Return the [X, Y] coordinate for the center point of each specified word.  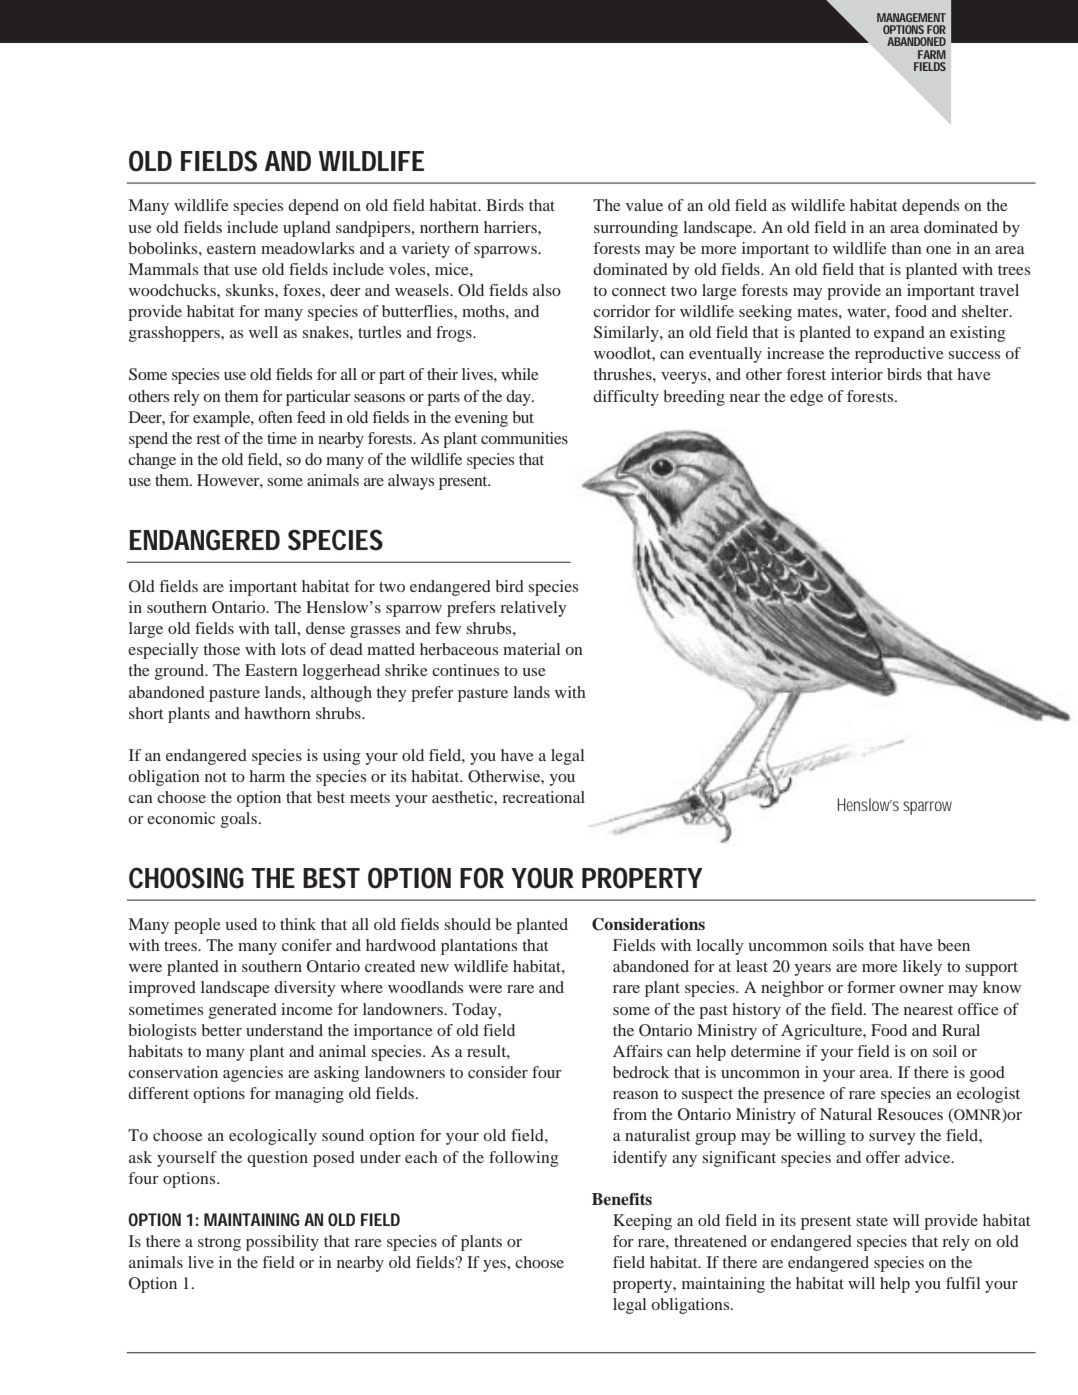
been [953, 945]
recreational [543, 797]
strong [219, 1244]
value [644, 205]
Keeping [642, 1222]
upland [307, 229]
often [275, 417]
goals [239, 820]
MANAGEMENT [911, 17]
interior [857, 374]
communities [524, 438]
